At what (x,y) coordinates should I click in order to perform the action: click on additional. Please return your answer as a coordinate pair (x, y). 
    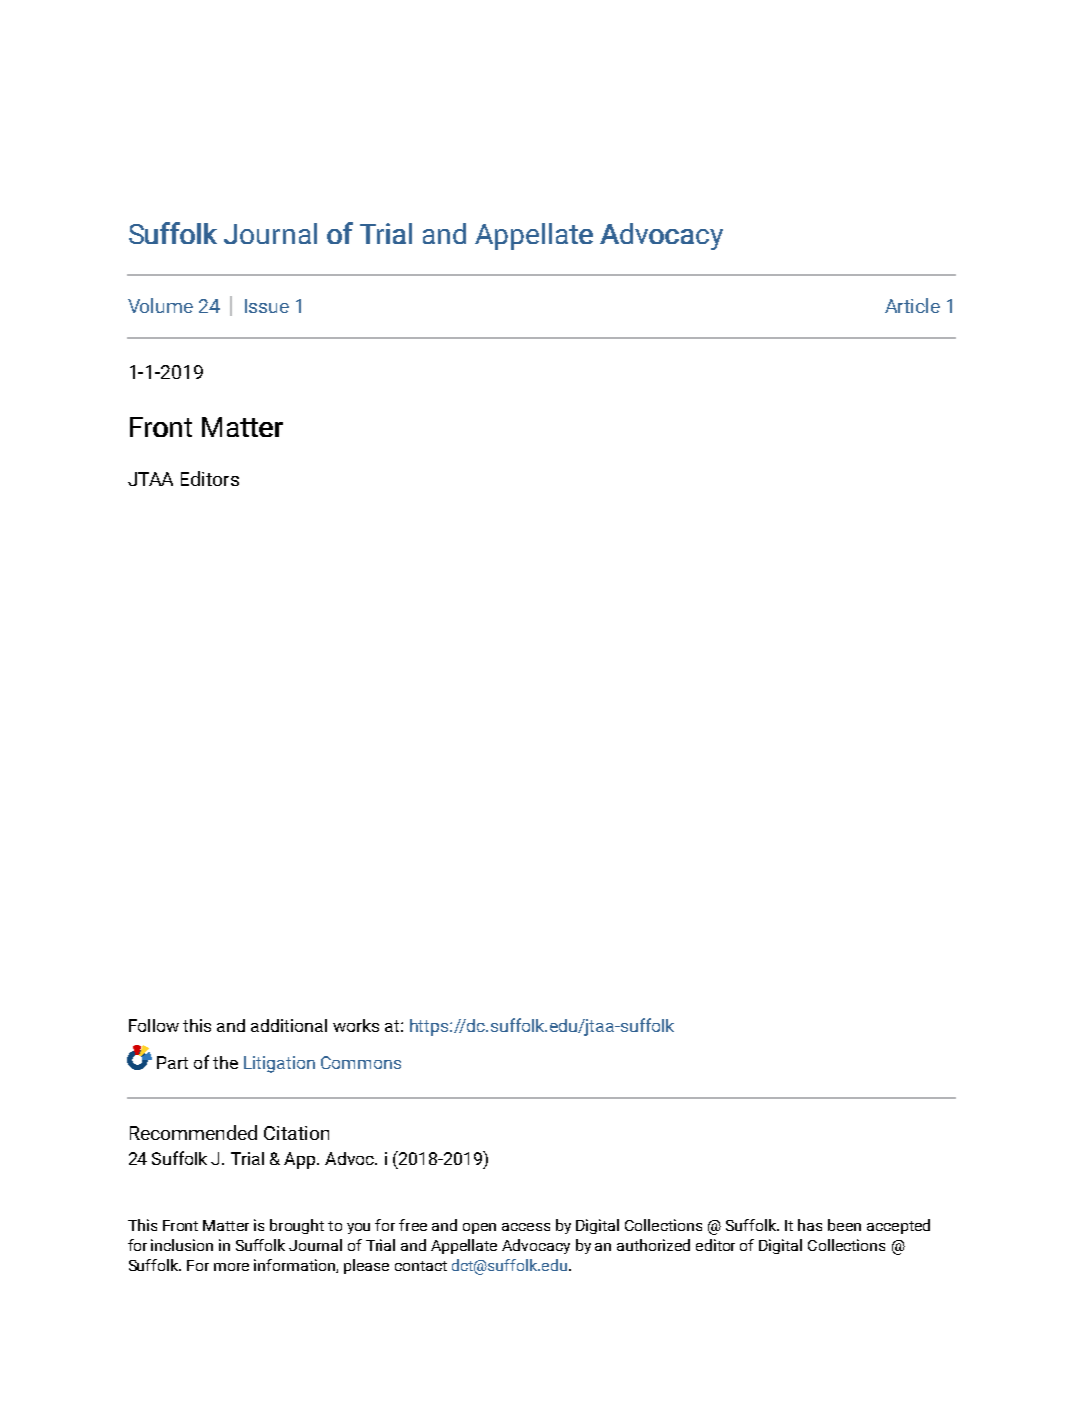
    Looking at the image, I should click on (289, 1025).
